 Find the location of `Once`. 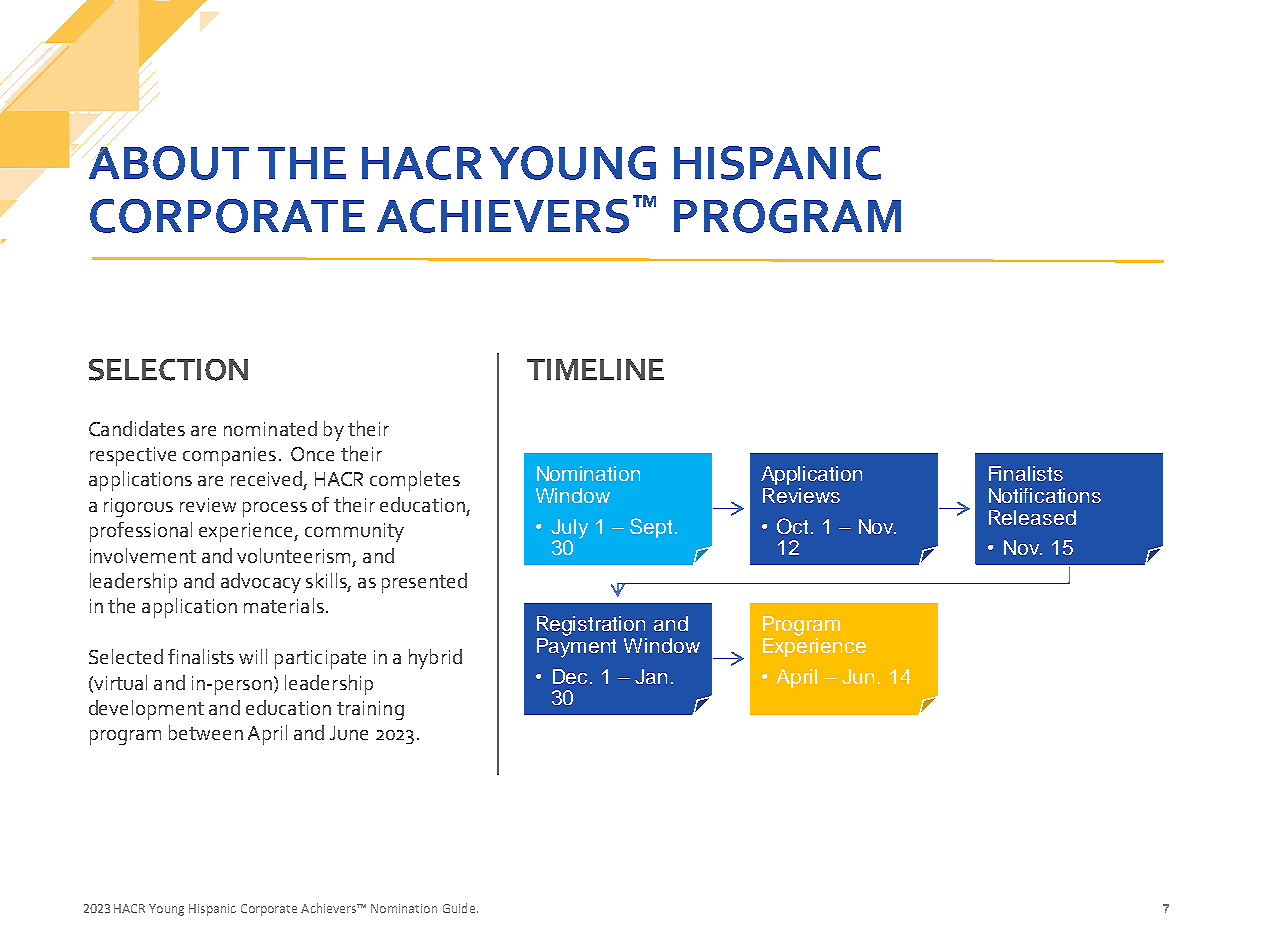

Once is located at coordinates (312, 454).
